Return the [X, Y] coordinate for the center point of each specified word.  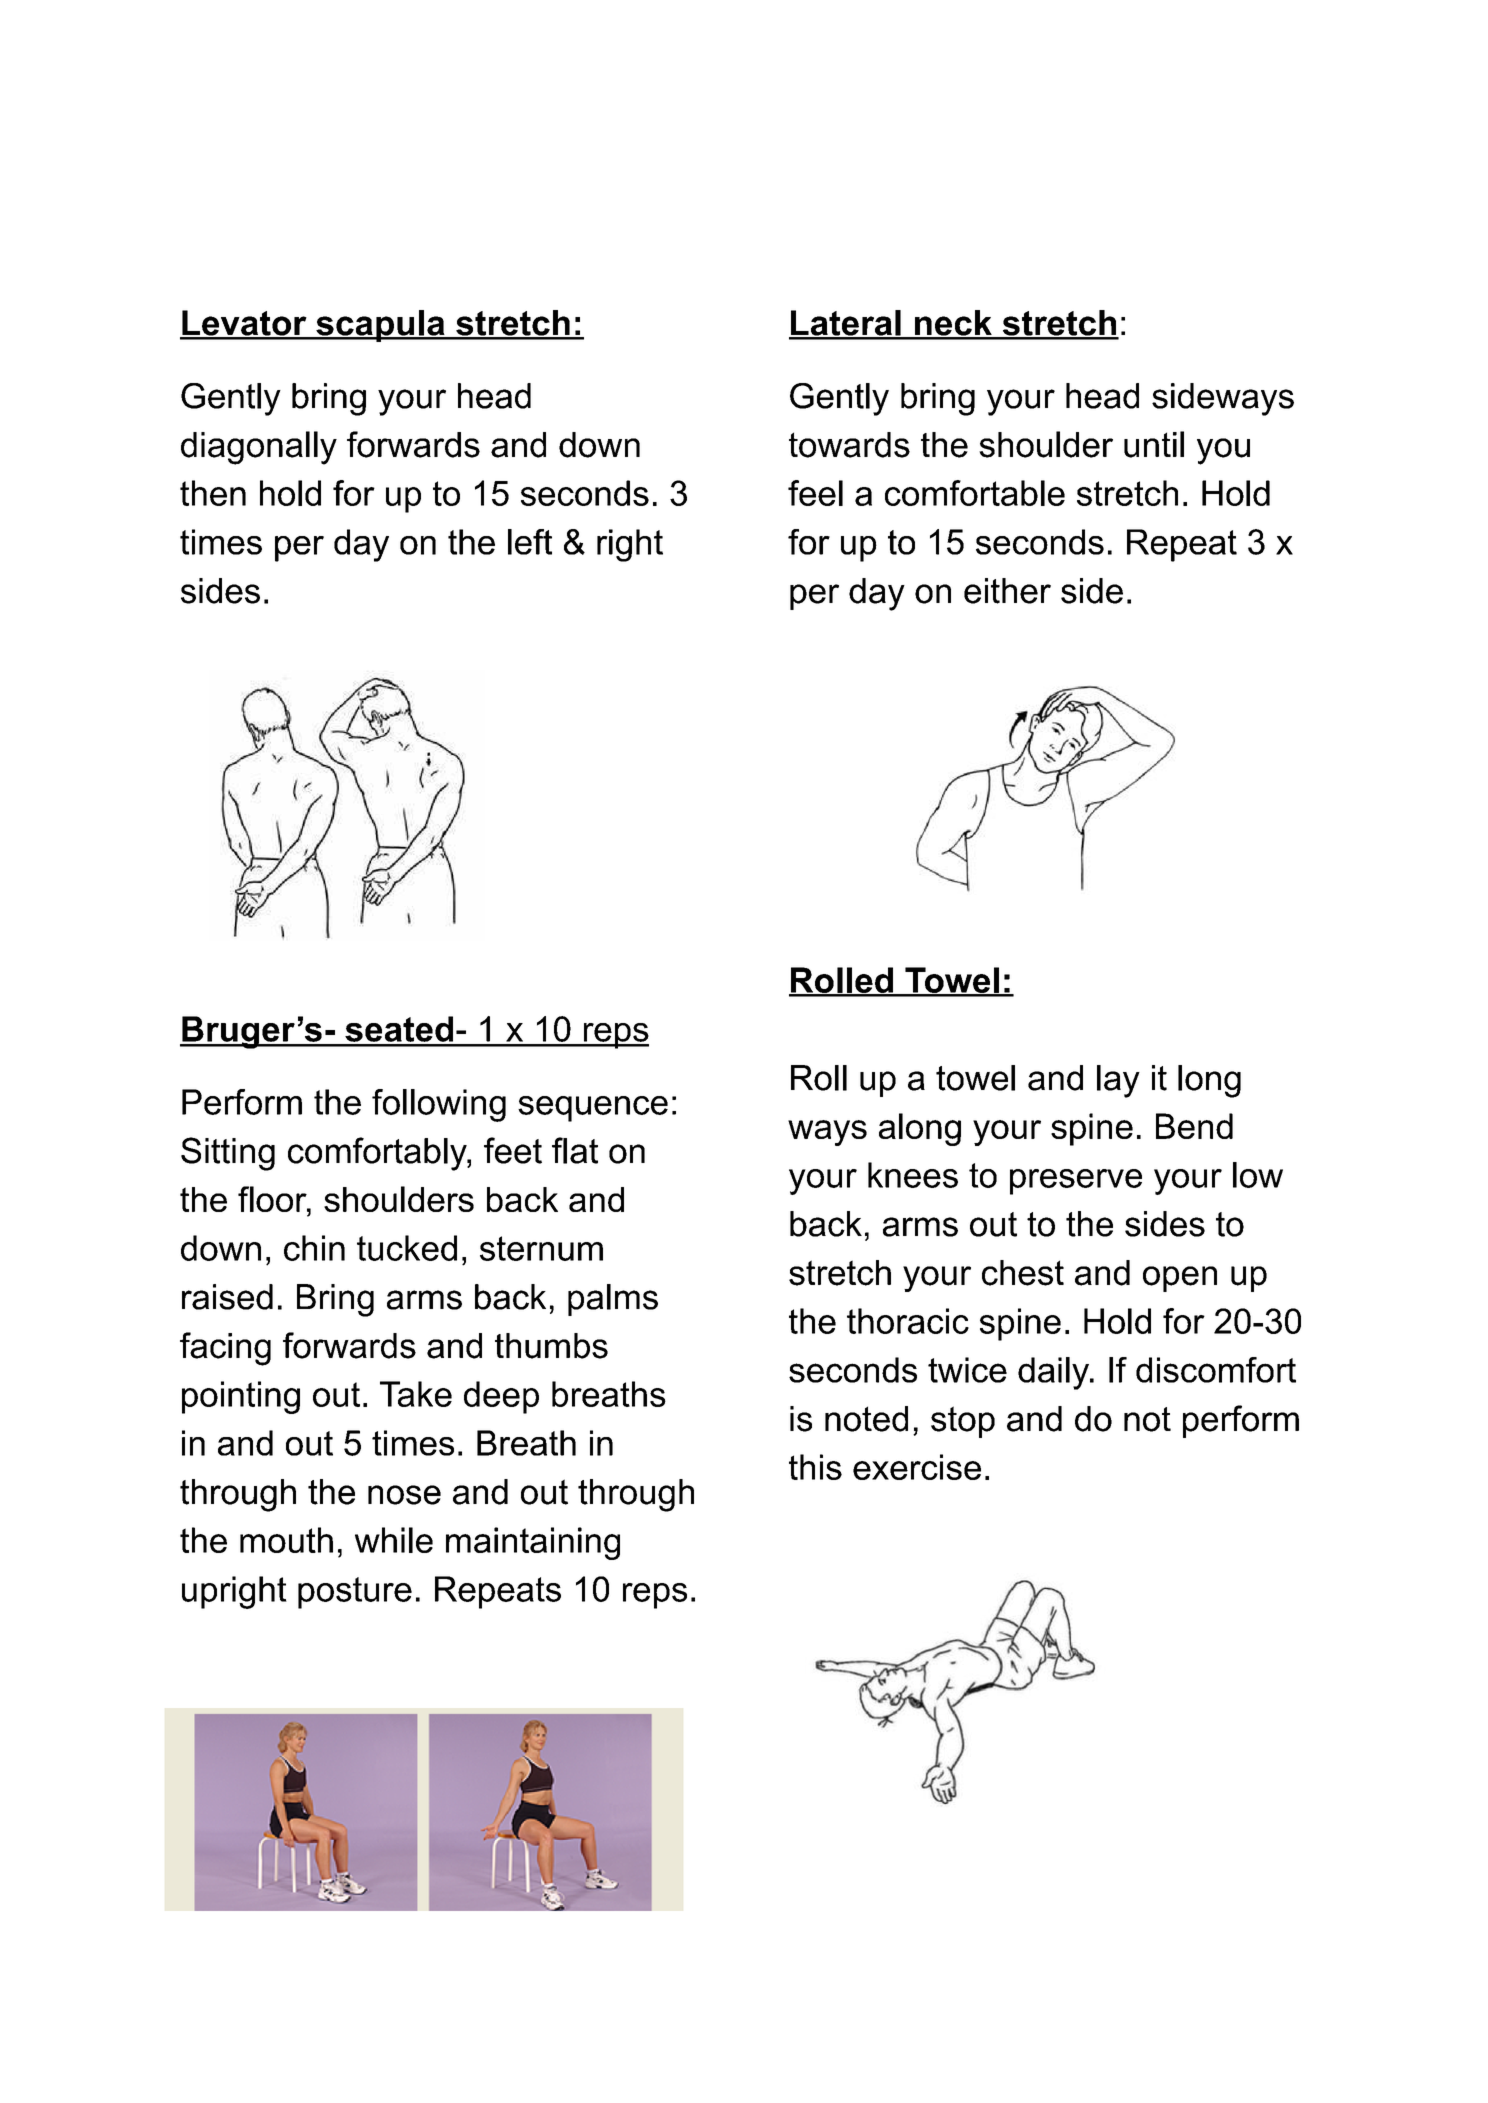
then [213, 493]
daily [1054, 1373]
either [1007, 591]
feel [815, 493]
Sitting [228, 1154]
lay [1118, 1081]
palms [613, 1300]
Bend [1194, 1126]
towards [849, 445]
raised [227, 1297]
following [439, 1105]
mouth [286, 1540]
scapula [380, 326]
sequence [593, 1109]
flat [575, 1150]
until [1154, 444]
